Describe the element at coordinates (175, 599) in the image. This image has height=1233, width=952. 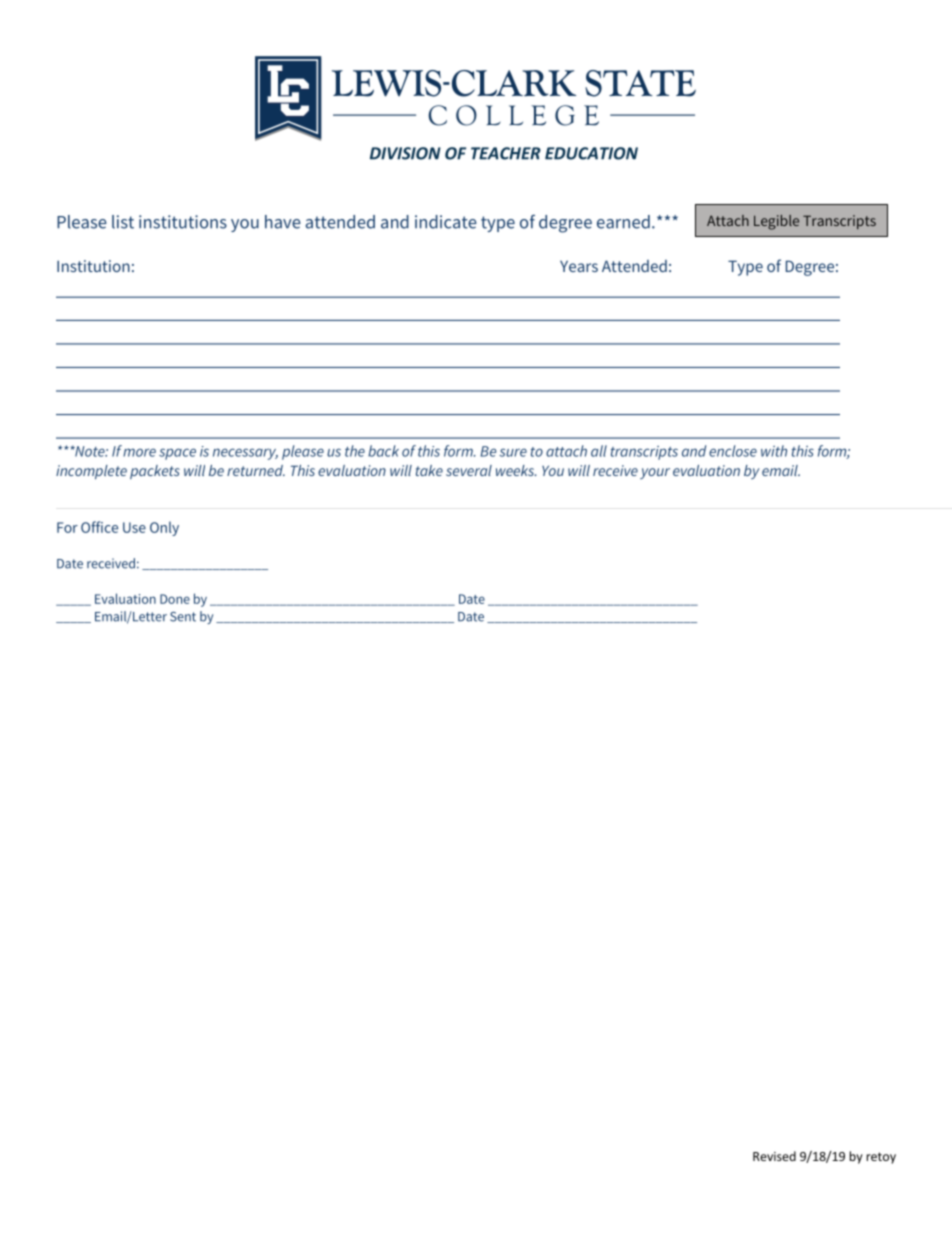
I see `Done` at that location.
